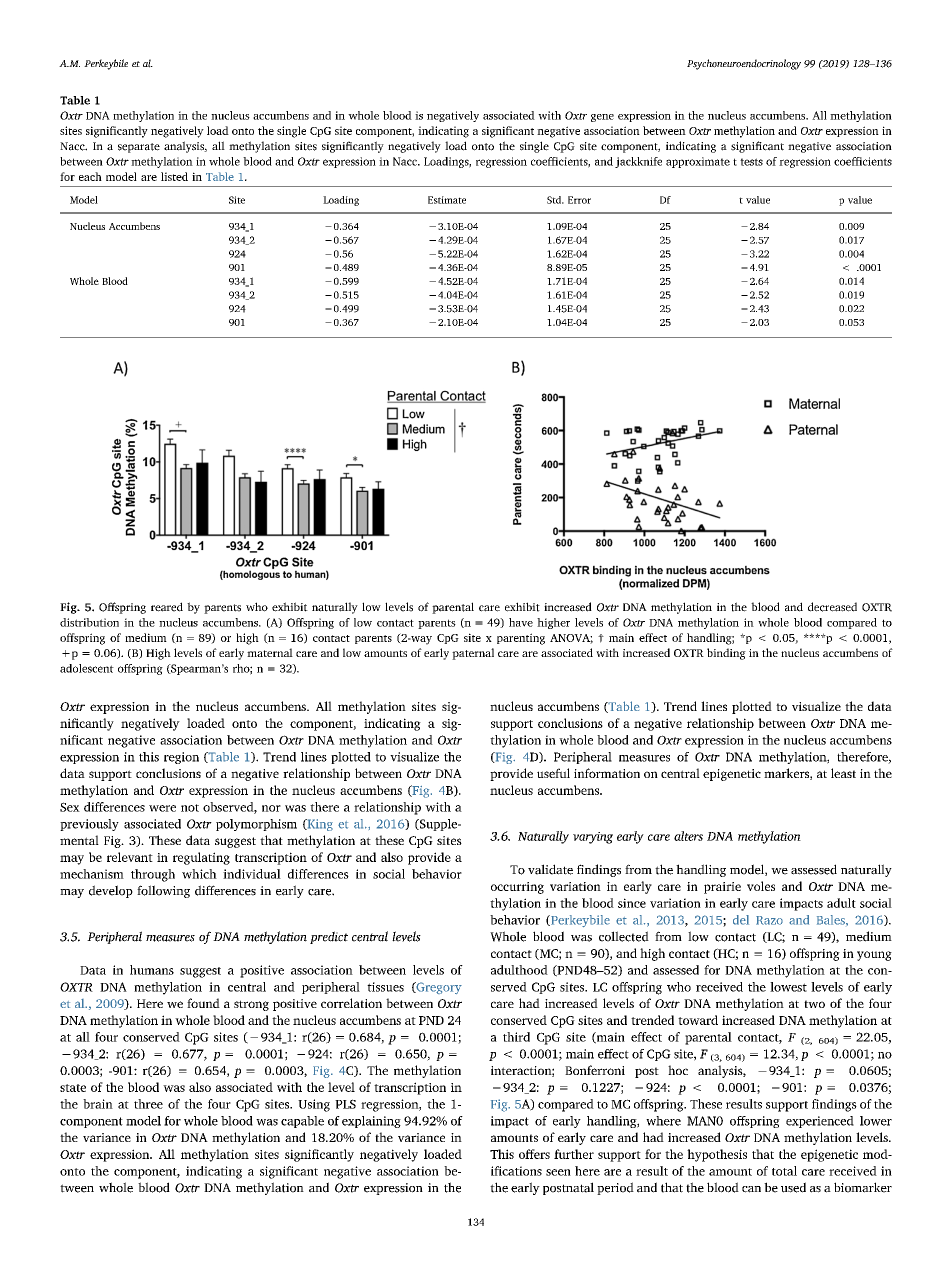  What do you see at coordinates (162, 808) in the screenshot?
I see `were` at bounding box center [162, 808].
